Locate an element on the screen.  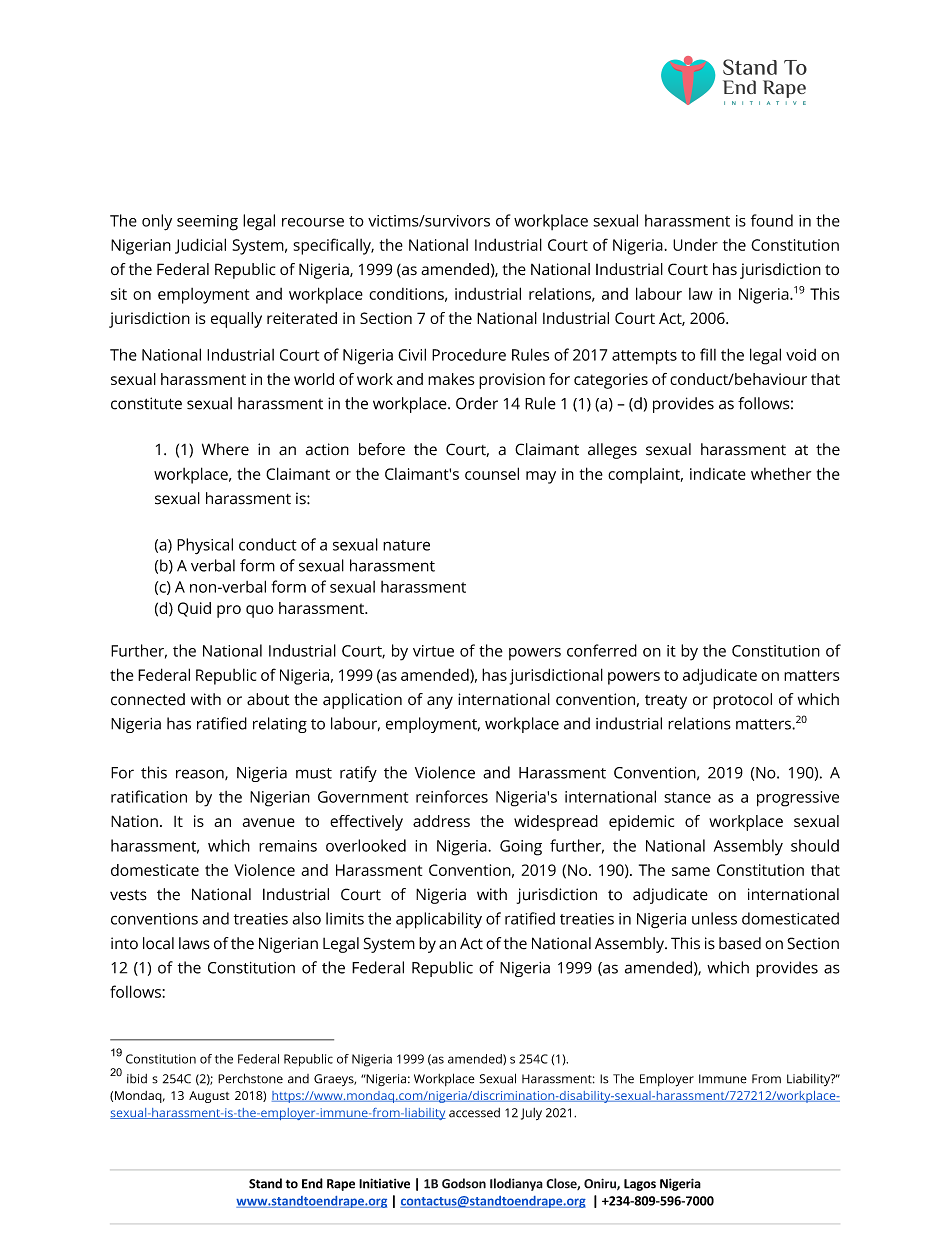
Under is located at coordinates (695, 245).
